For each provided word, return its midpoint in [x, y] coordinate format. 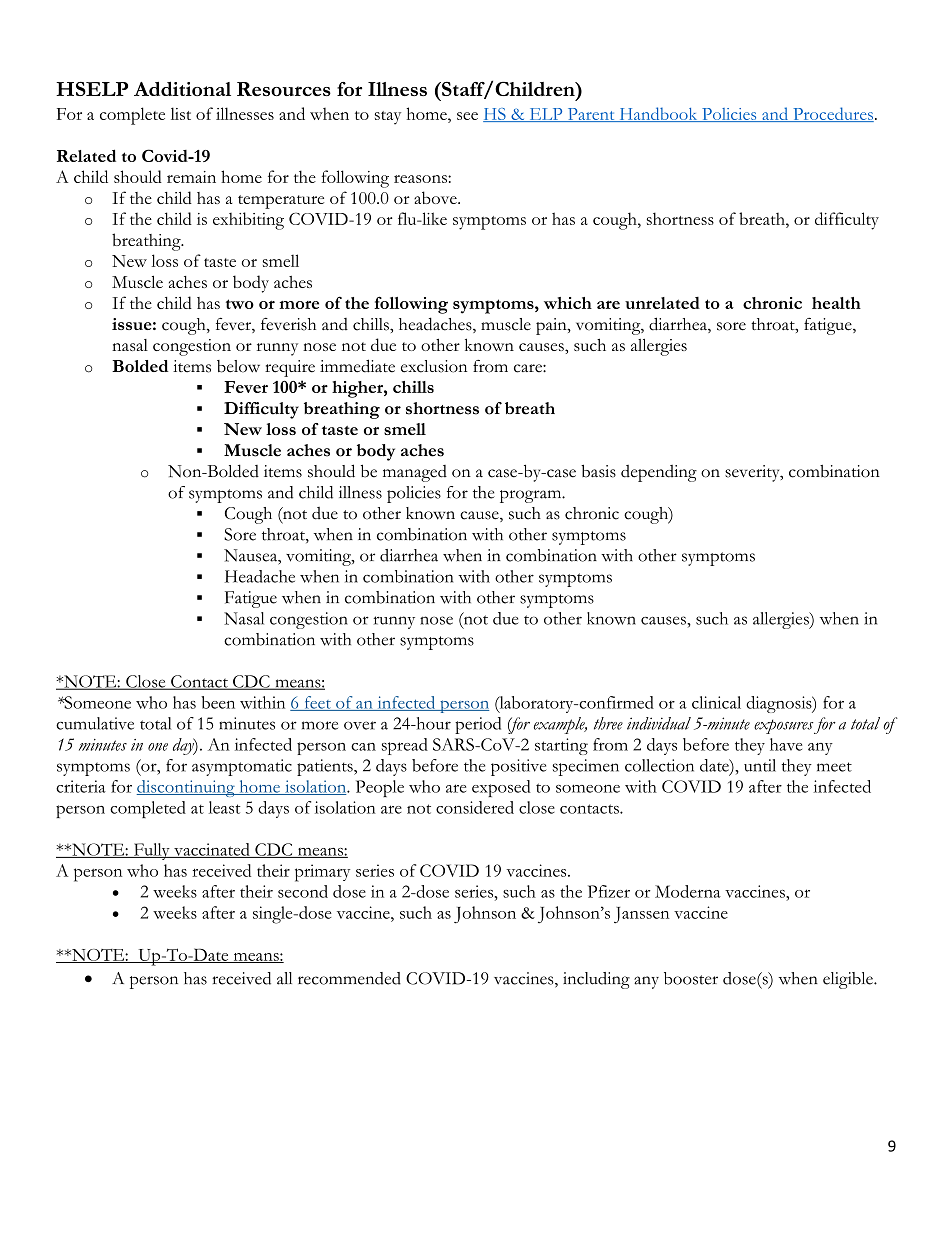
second [303, 891]
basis [598, 471]
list [181, 113]
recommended [349, 978]
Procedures [832, 114]
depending [659, 473]
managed [415, 473]
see [467, 116]
